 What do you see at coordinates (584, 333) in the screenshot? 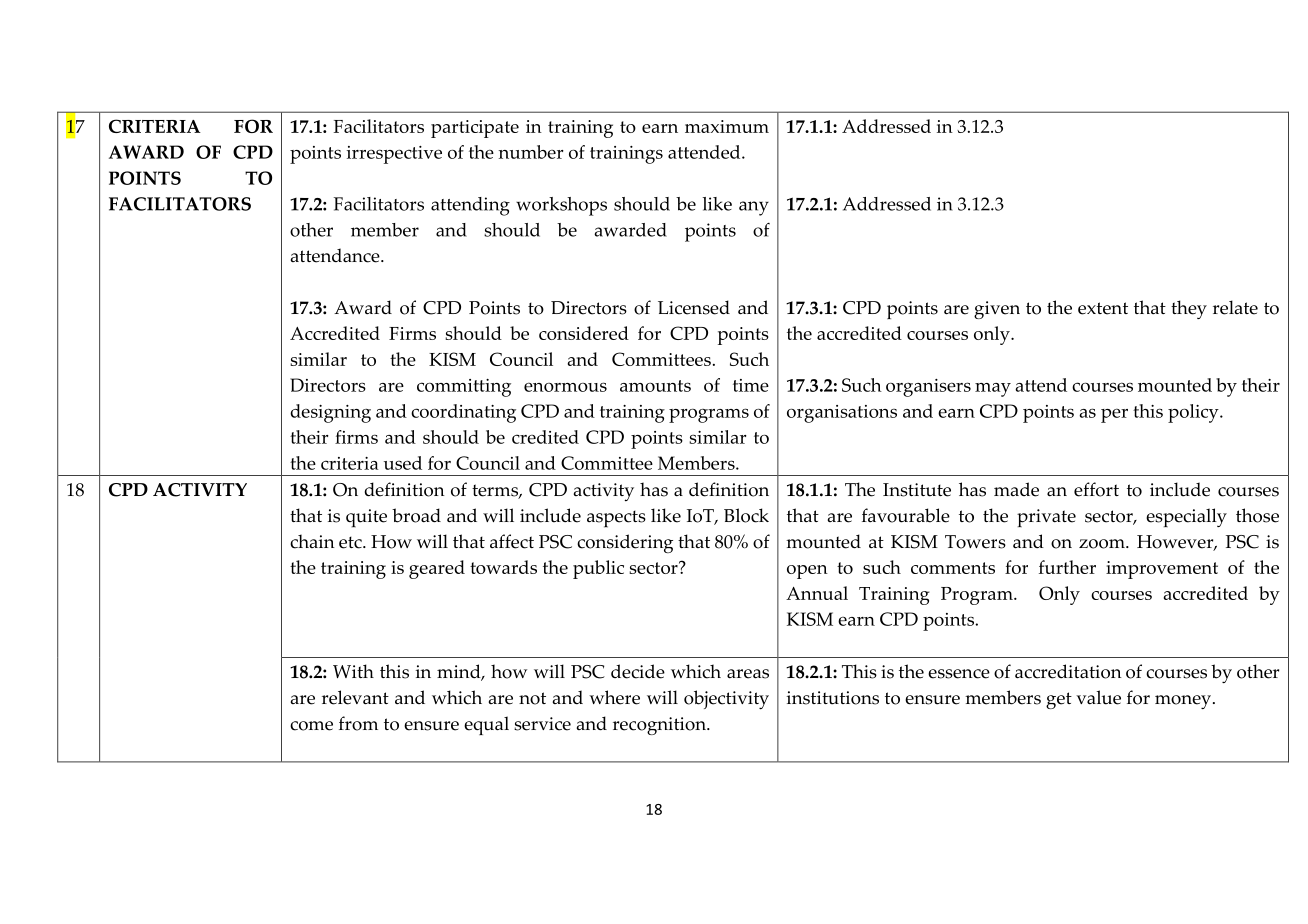
I see `considered` at bounding box center [584, 333].
